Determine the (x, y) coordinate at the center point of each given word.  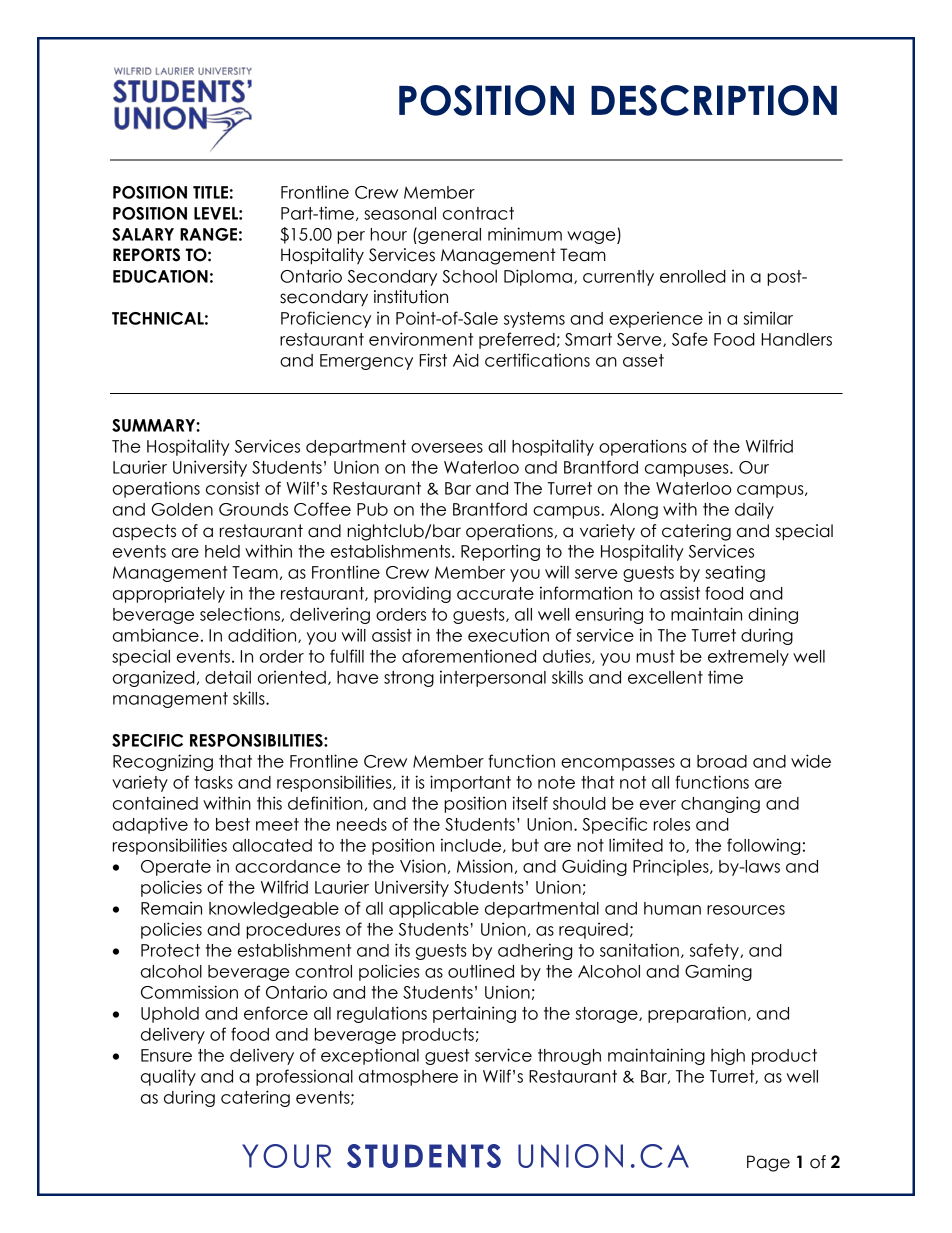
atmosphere (408, 1078)
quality (168, 1077)
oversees (447, 448)
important (470, 783)
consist (233, 488)
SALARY (143, 234)
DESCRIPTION (714, 100)
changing (720, 804)
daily (754, 510)
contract (478, 213)
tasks (213, 782)
